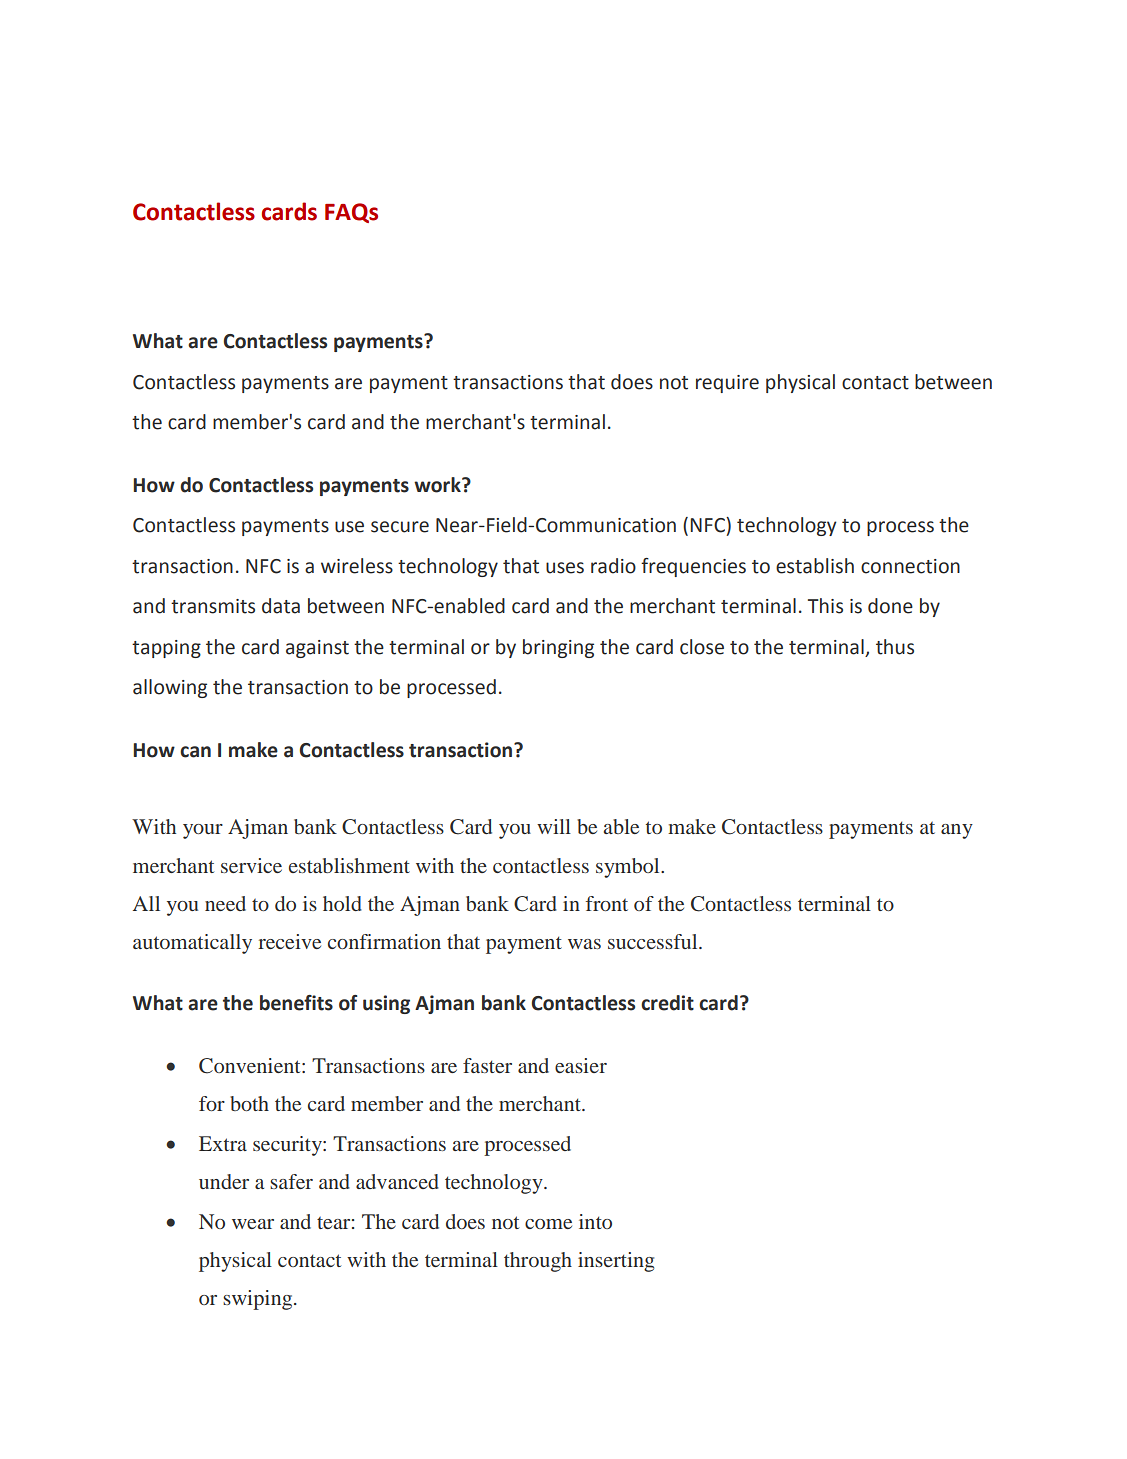 The image size is (1127, 1459). Describe the element at coordinates (727, 384) in the screenshot. I see `require` at that location.
